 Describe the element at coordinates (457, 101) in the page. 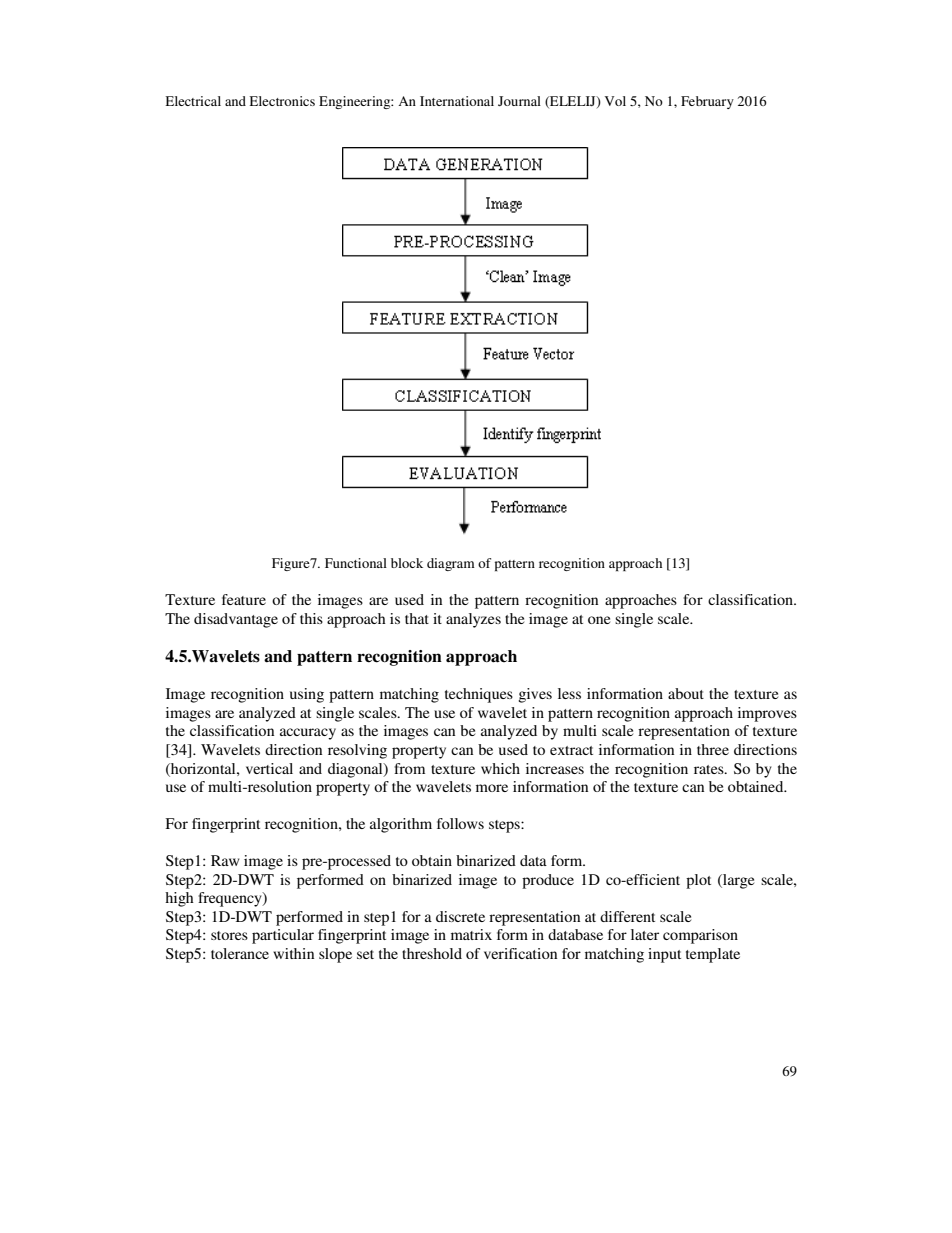

I see `International` at that location.
